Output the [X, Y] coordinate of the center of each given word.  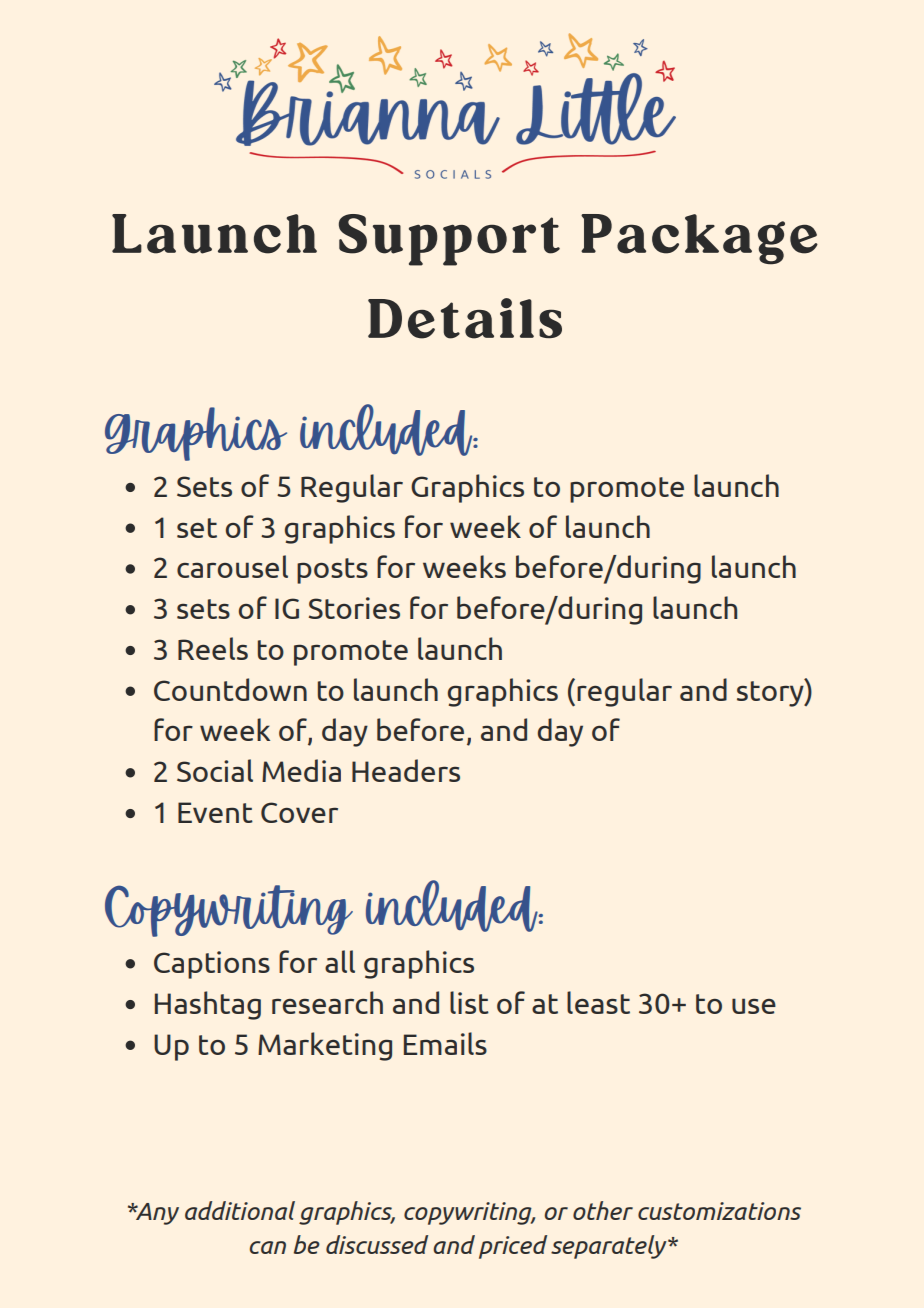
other [603, 1210]
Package [699, 239]
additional [240, 1210]
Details [465, 318]
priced [513, 1247]
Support [449, 240]
